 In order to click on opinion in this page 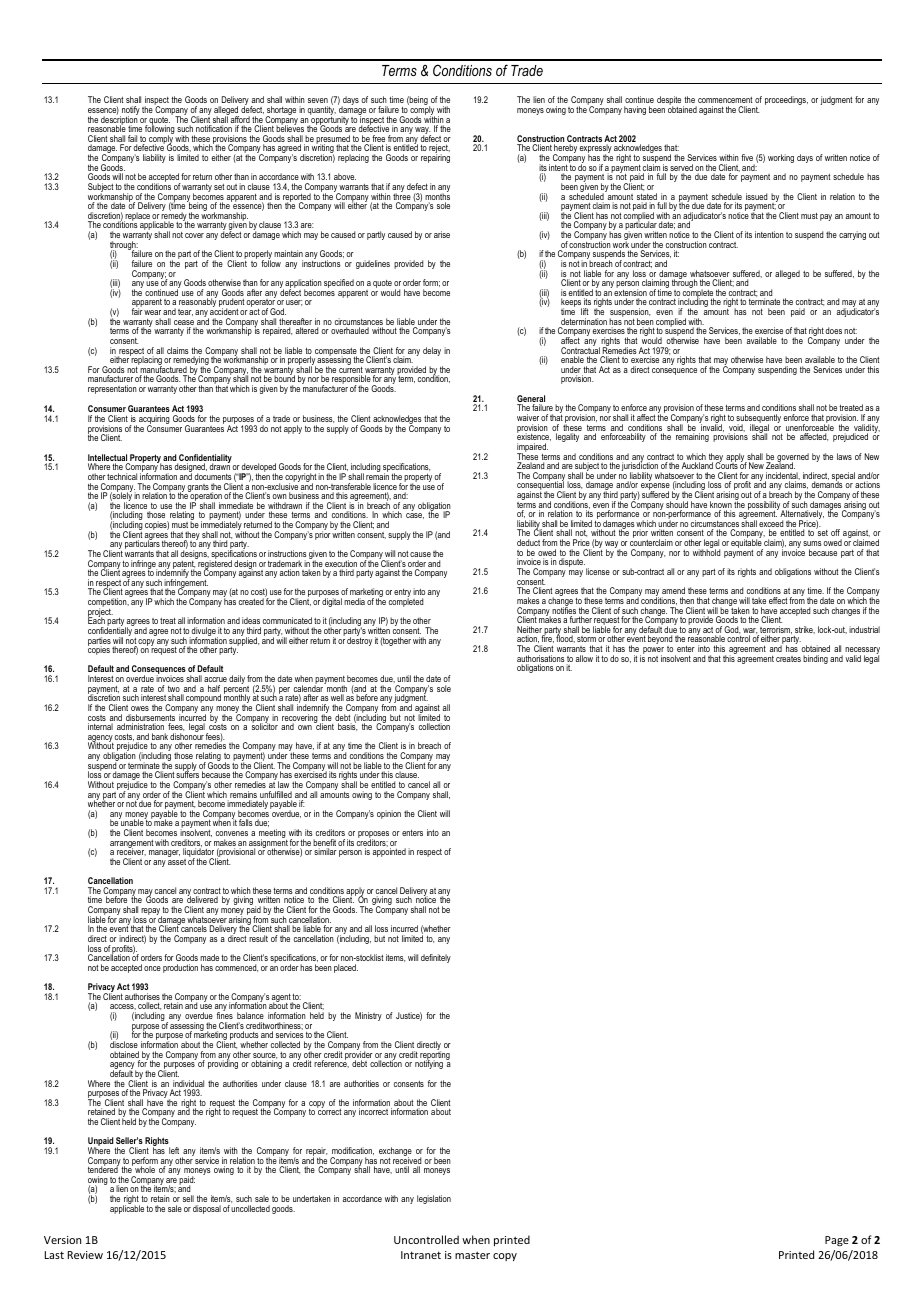, I will do `click(389, 814)`.
